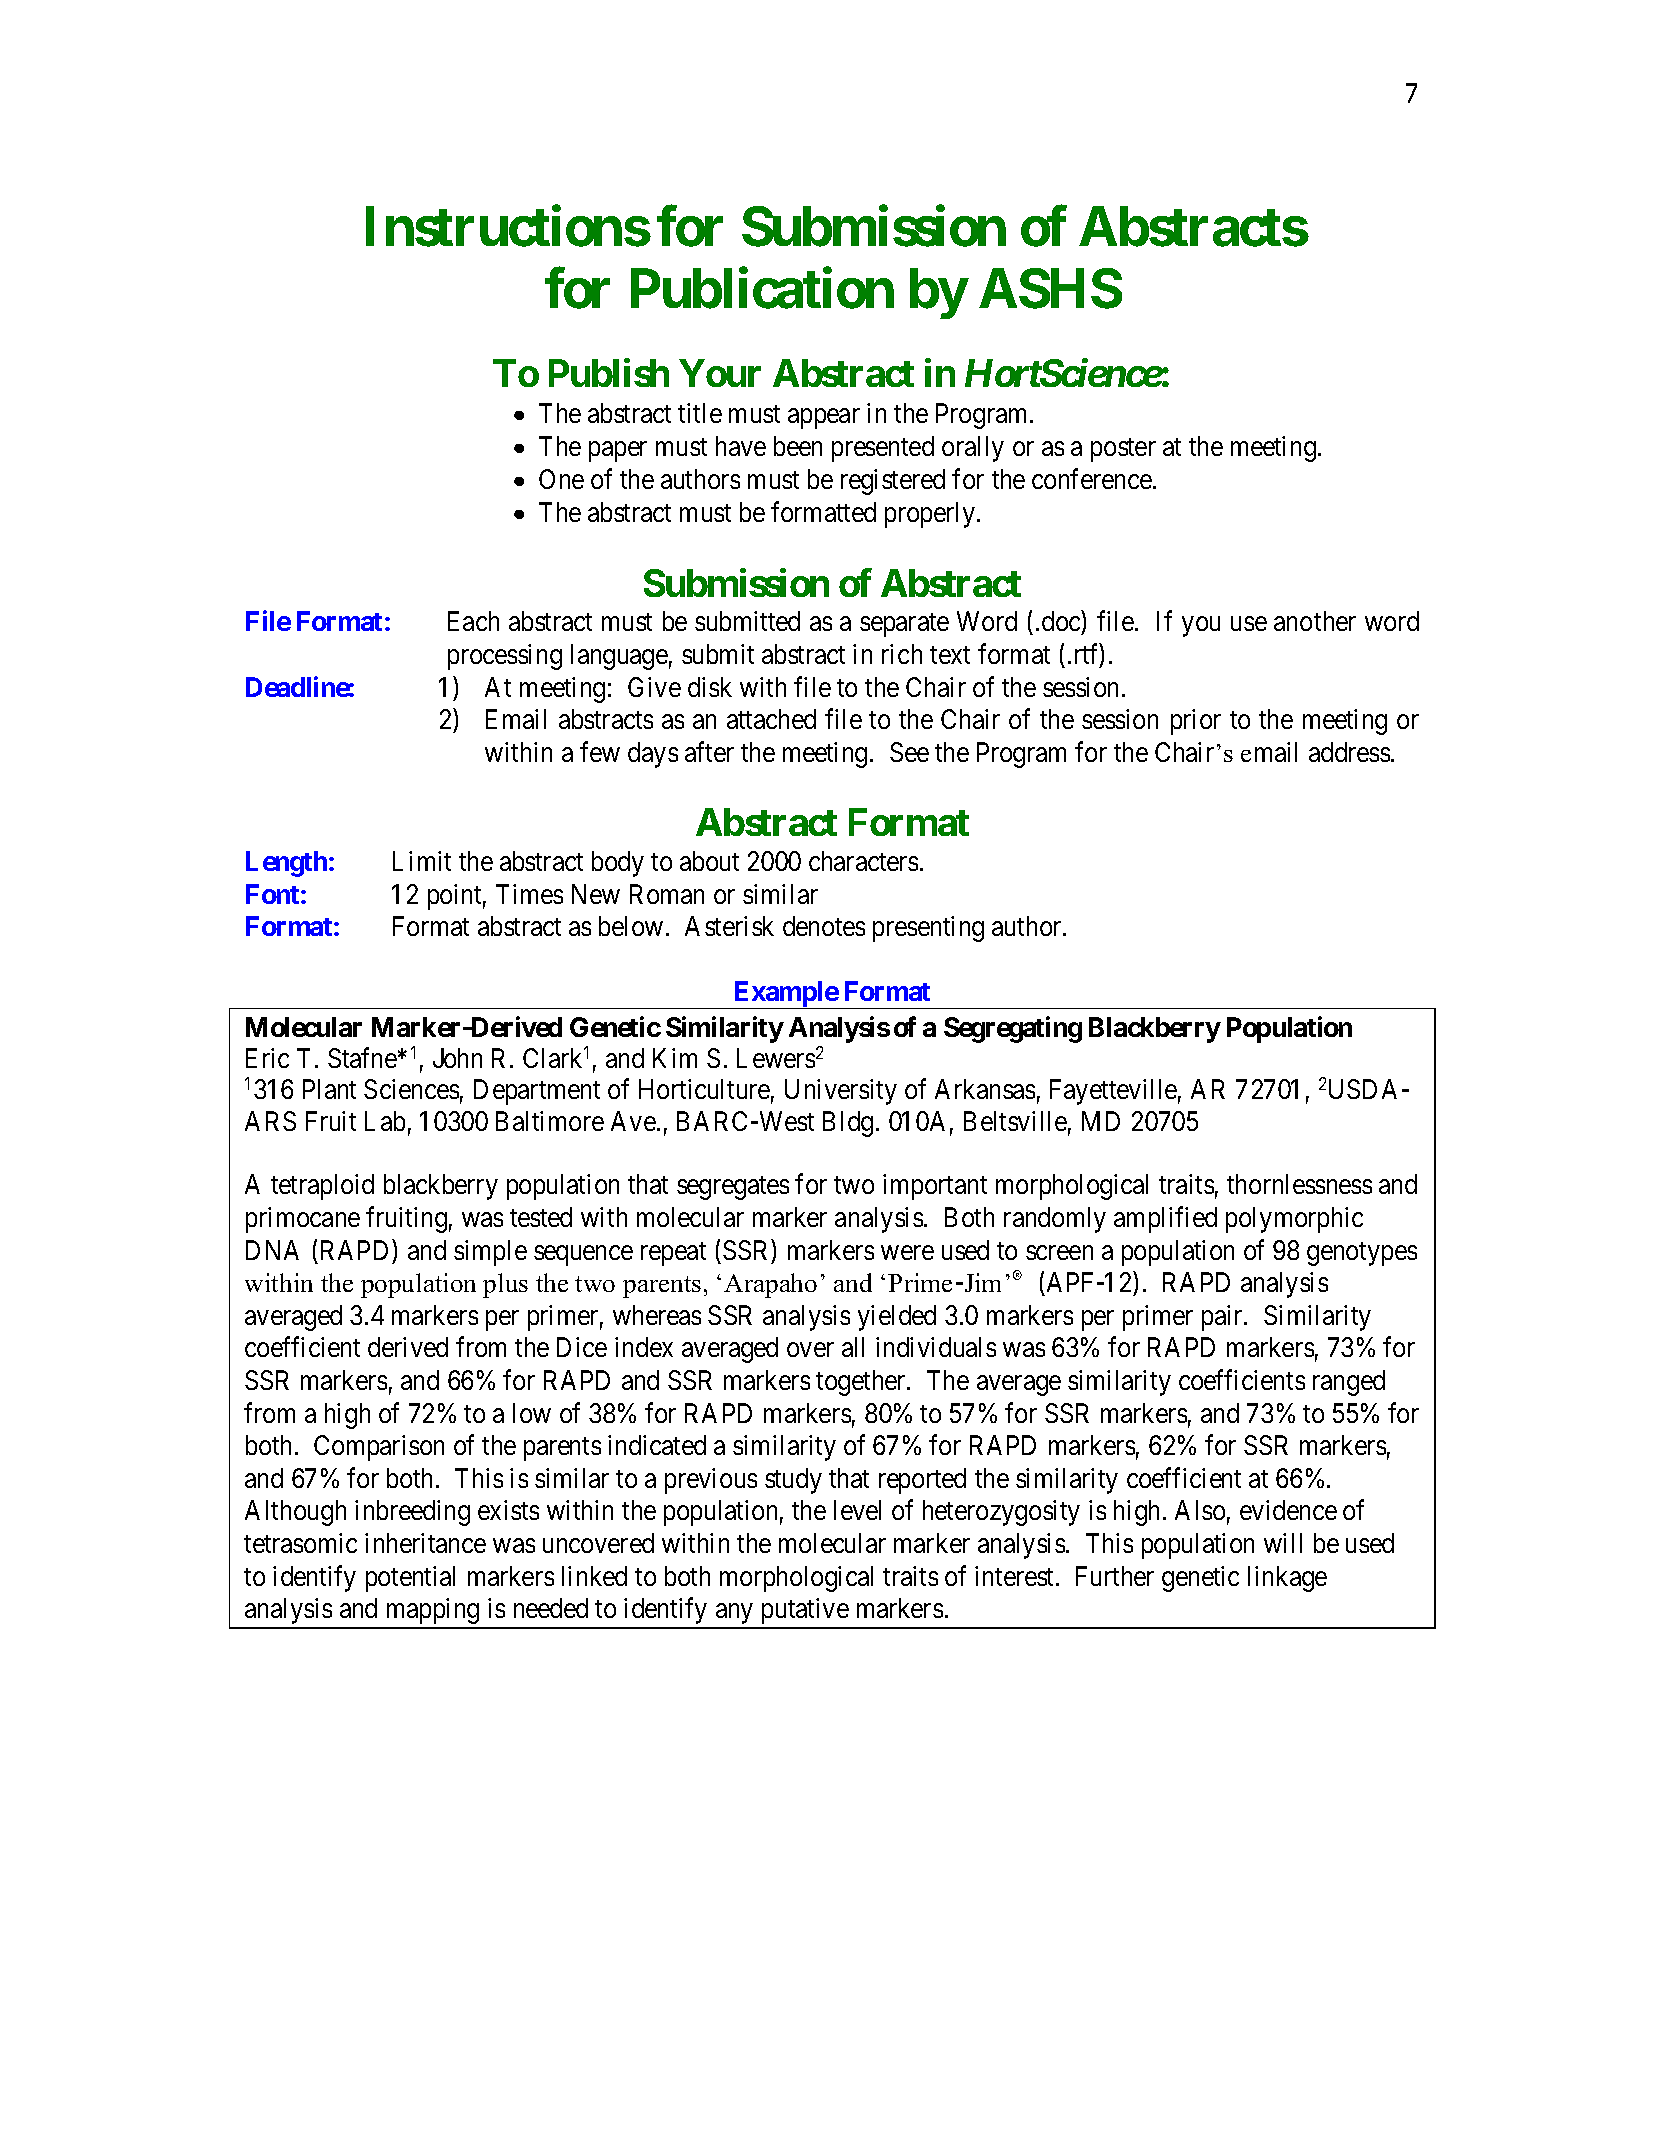  What do you see at coordinates (848, 1124) in the page?
I see `Bldg` at bounding box center [848, 1124].
